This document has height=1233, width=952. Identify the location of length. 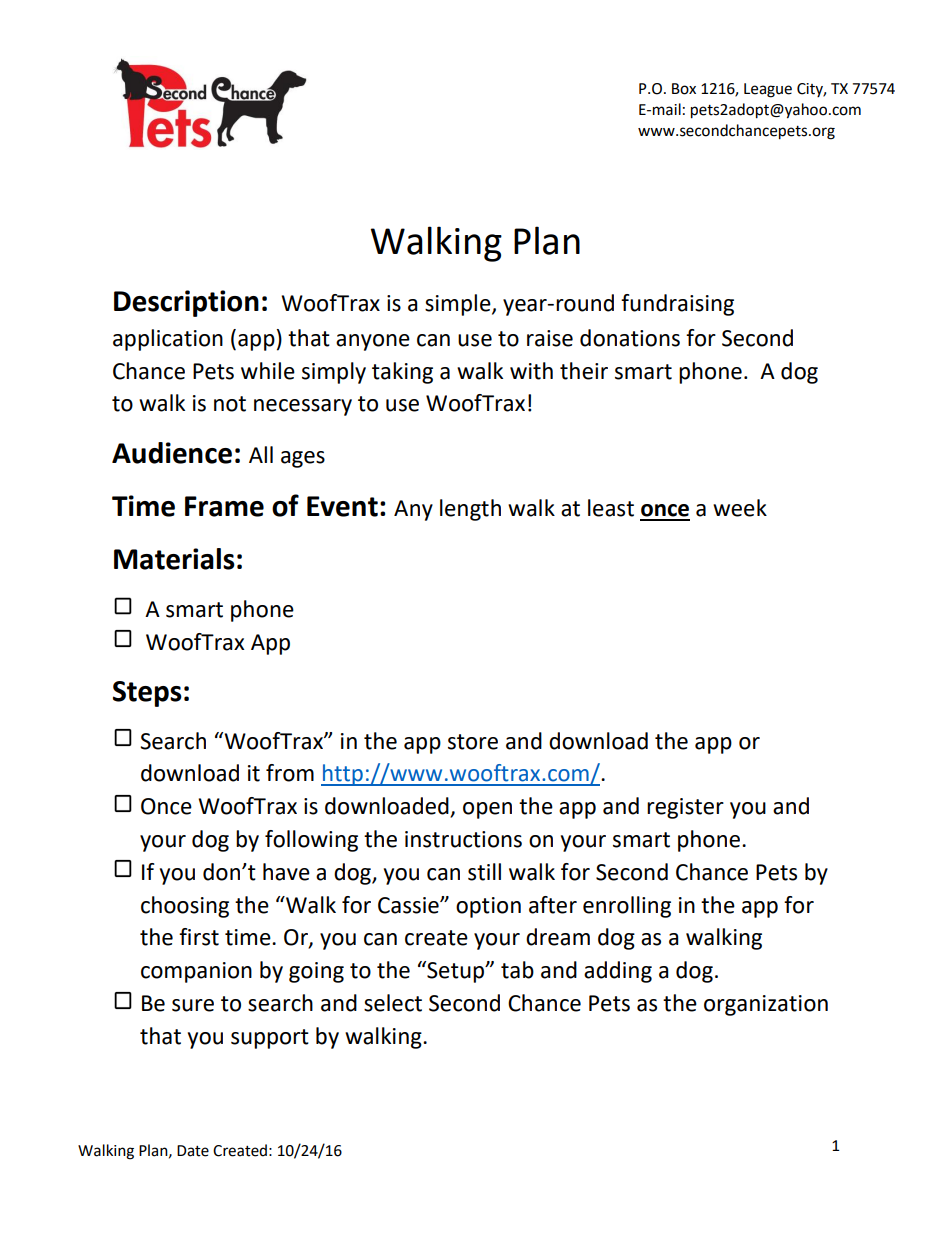
(470, 510).
